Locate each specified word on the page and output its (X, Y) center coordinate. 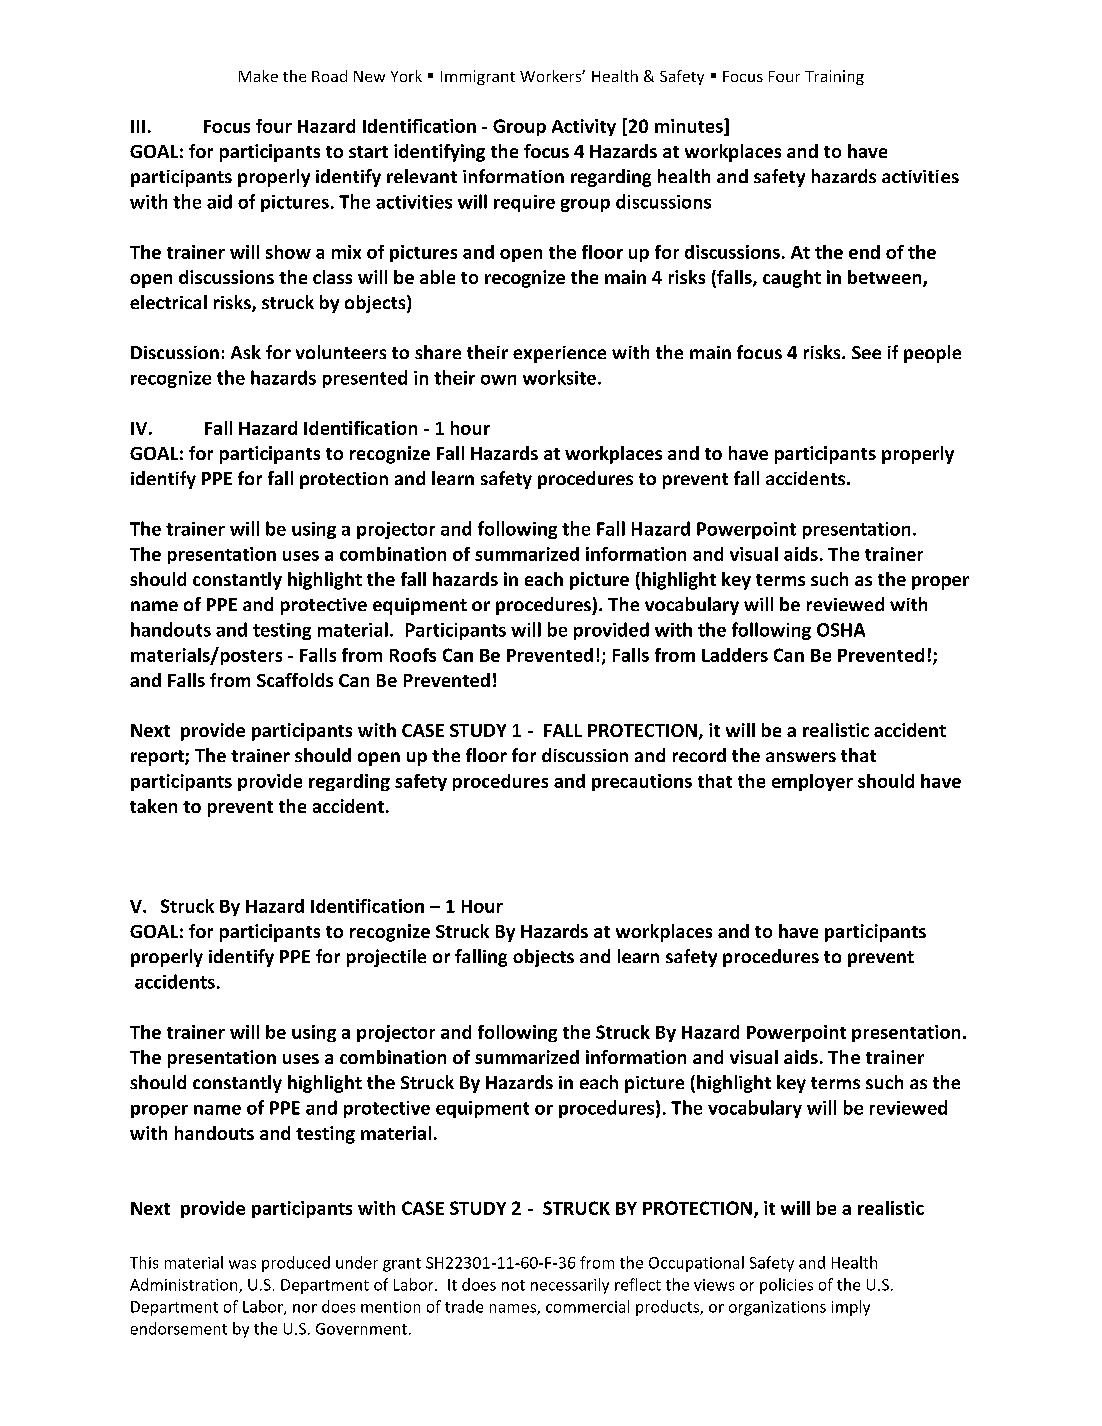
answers (801, 757)
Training (834, 77)
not (513, 1285)
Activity (584, 127)
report (158, 758)
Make (258, 76)
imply (851, 1308)
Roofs (413, 655)
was (242, 1264)
